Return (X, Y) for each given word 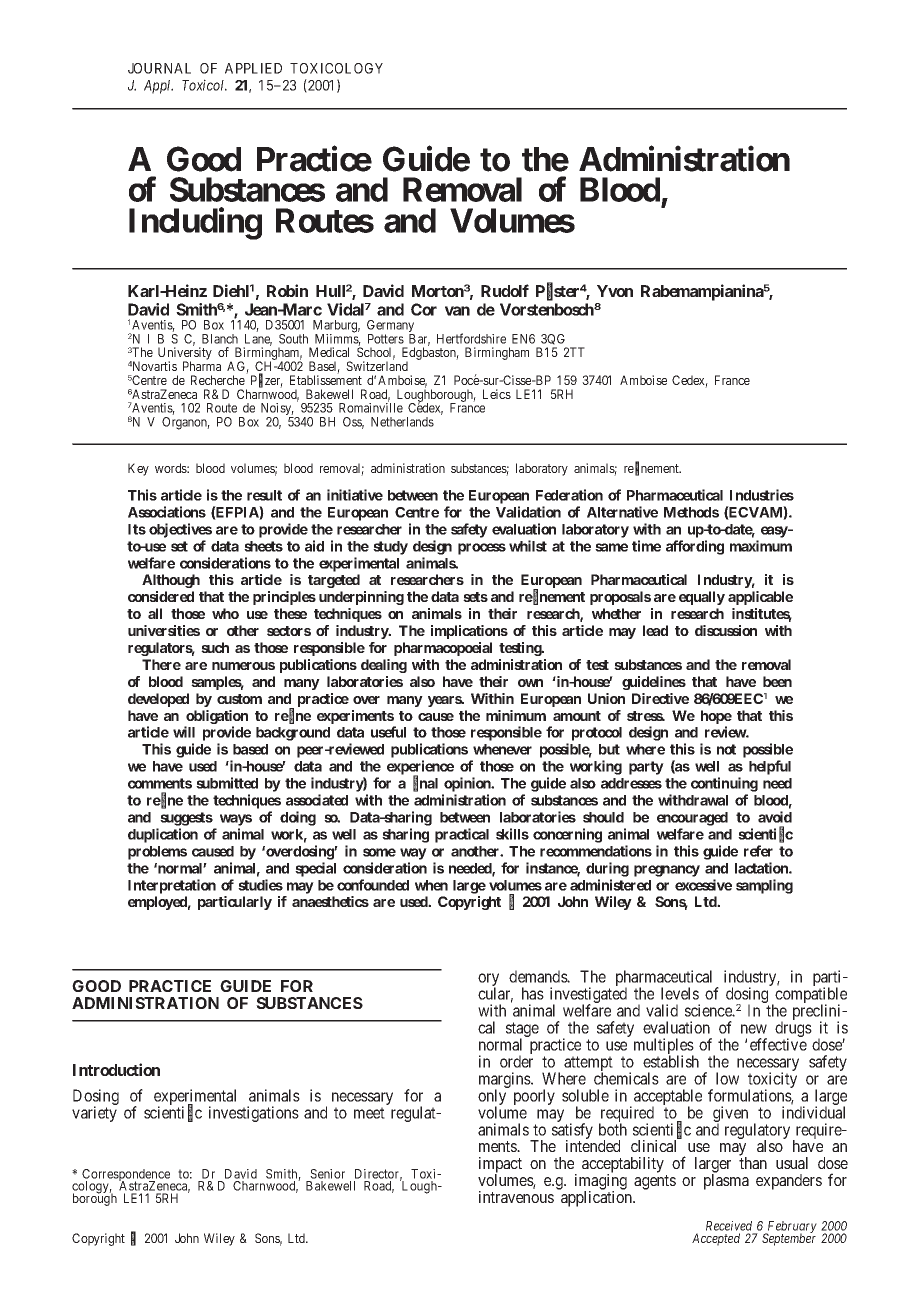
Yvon (615, 291)
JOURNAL (159, 68)
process (482, 549)
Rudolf (505, 290)
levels (680, 993)
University (185, 355)
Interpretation (172, 886)
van (457, 311)
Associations (167, 512)
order (516, 1061)
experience (420, 768)
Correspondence (126, 1176)
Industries (762, 495)
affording (695, 547)
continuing (724, 784)
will (184, 732)
